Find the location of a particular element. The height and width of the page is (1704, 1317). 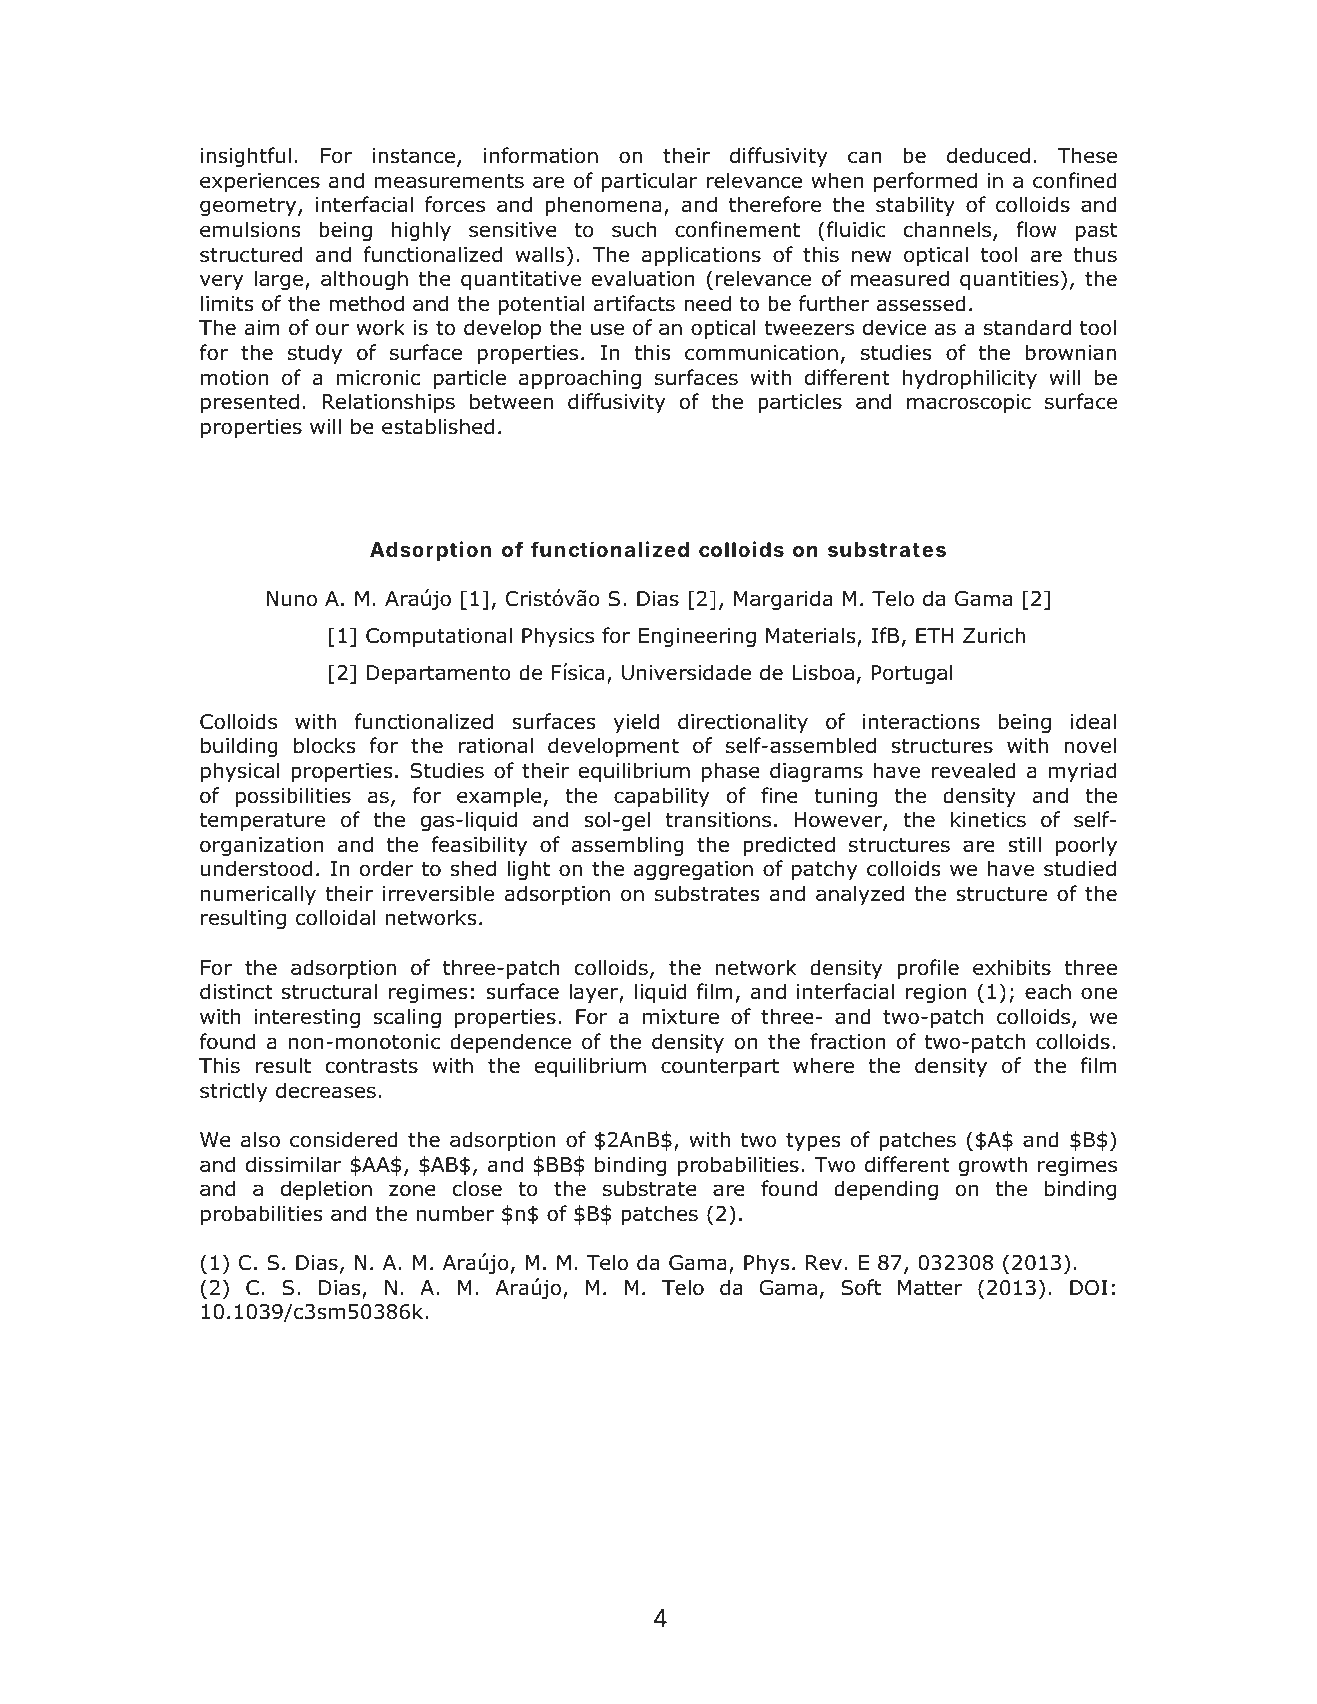

deduced is located at coordinates (988, 155).
